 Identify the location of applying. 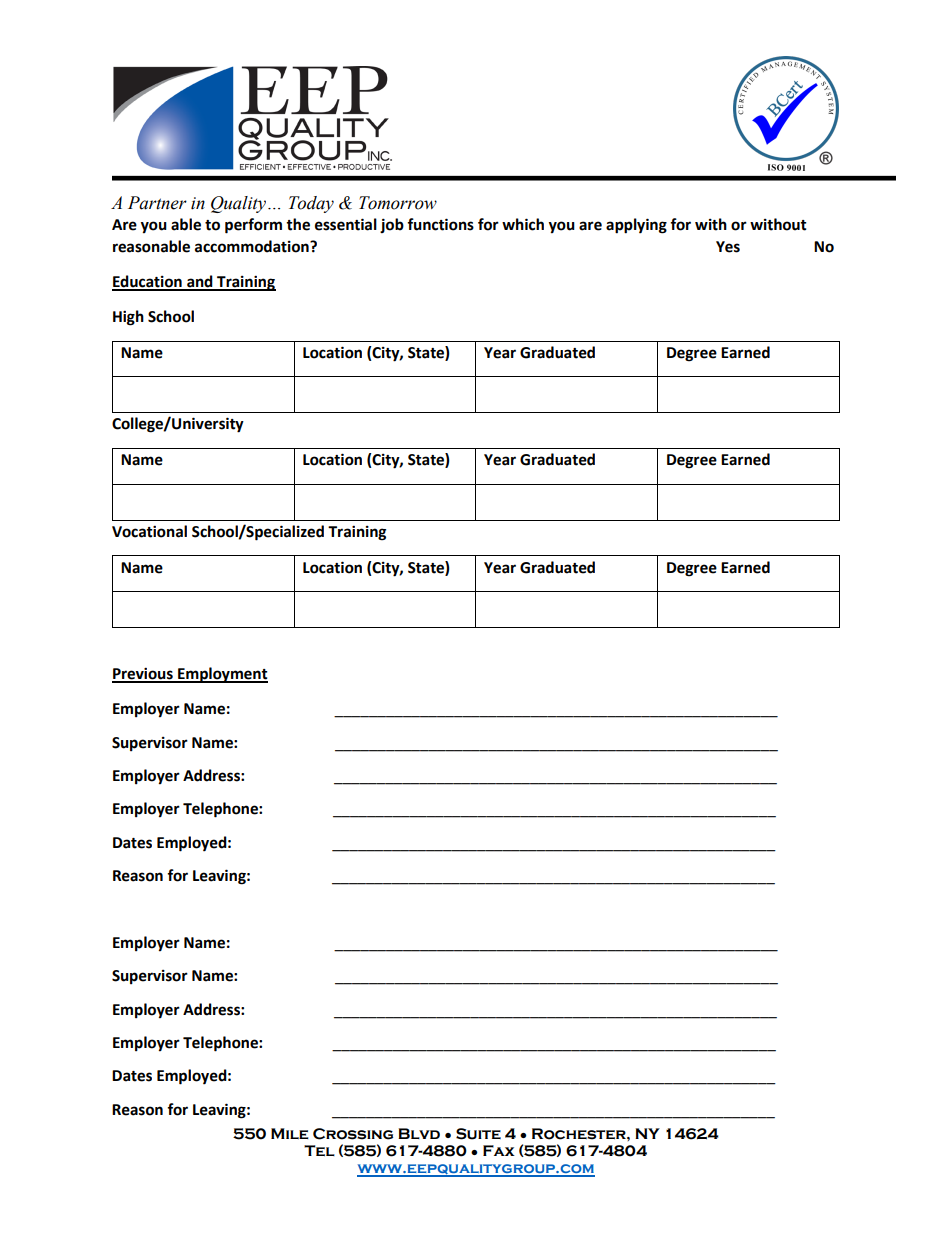
(636, 226).
